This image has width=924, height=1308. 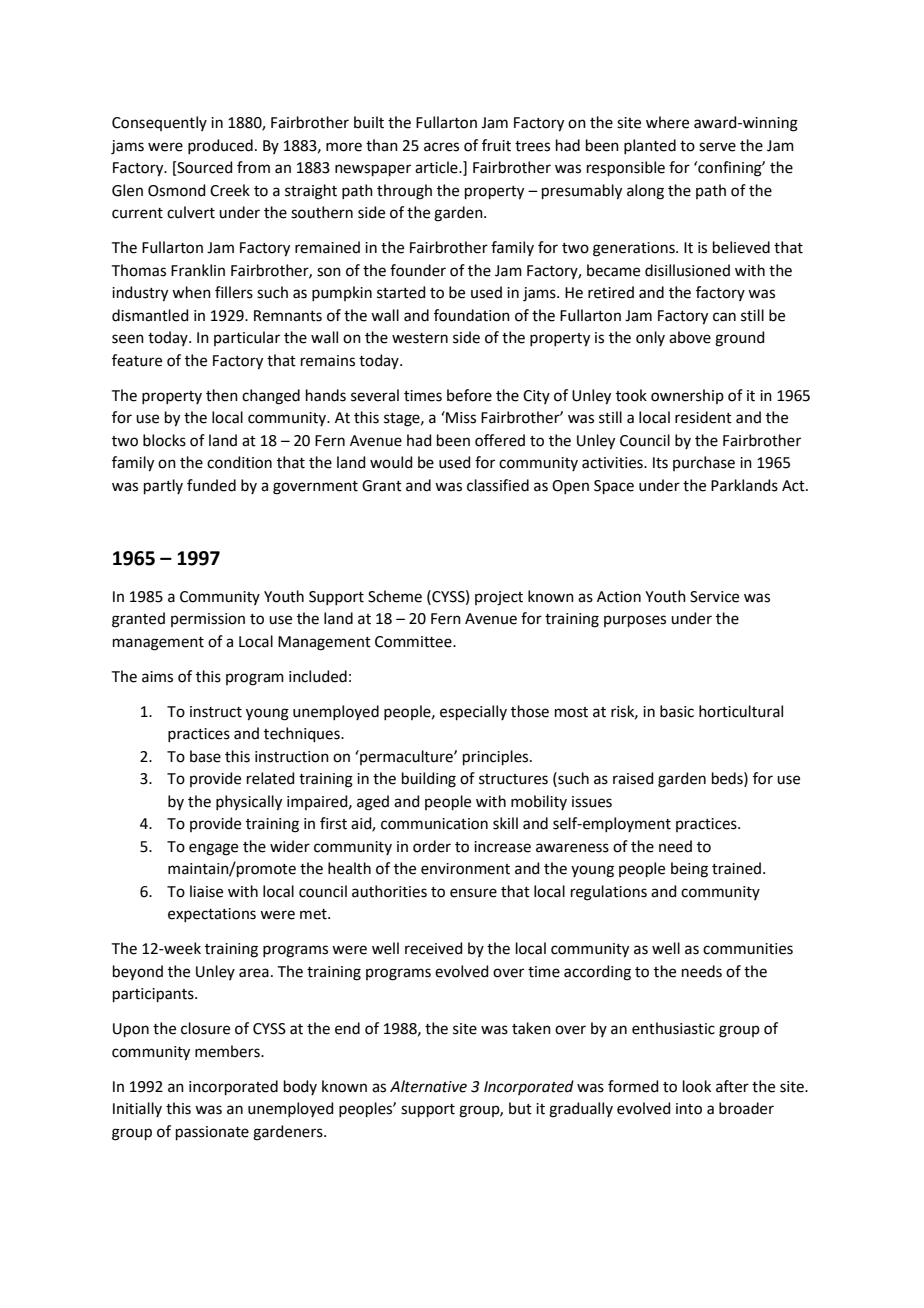 What do you see at coordinates (650, 146) in the image?
I see `planted` at bounding box center [650, 146].
